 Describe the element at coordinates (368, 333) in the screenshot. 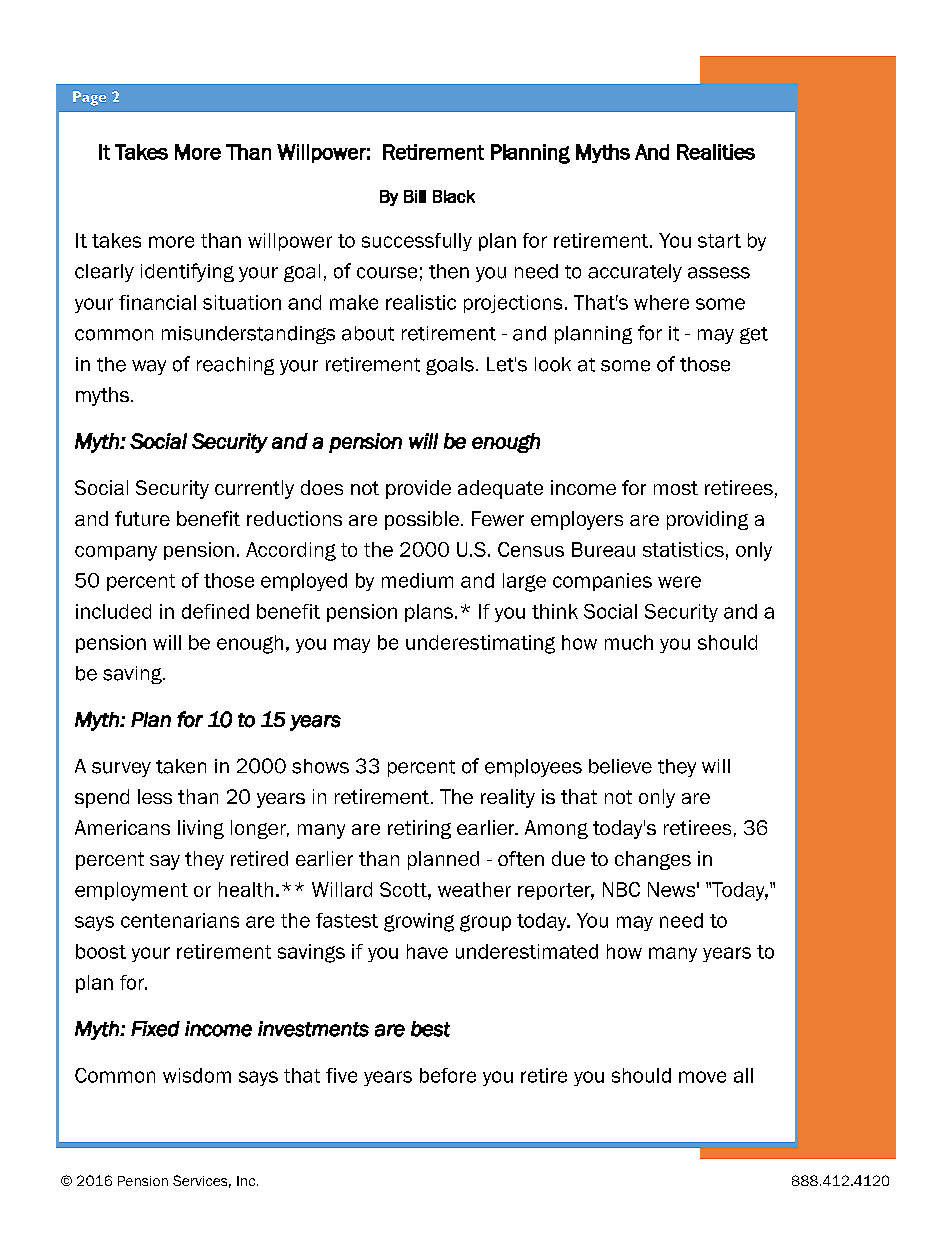

I see `about` at that location.
